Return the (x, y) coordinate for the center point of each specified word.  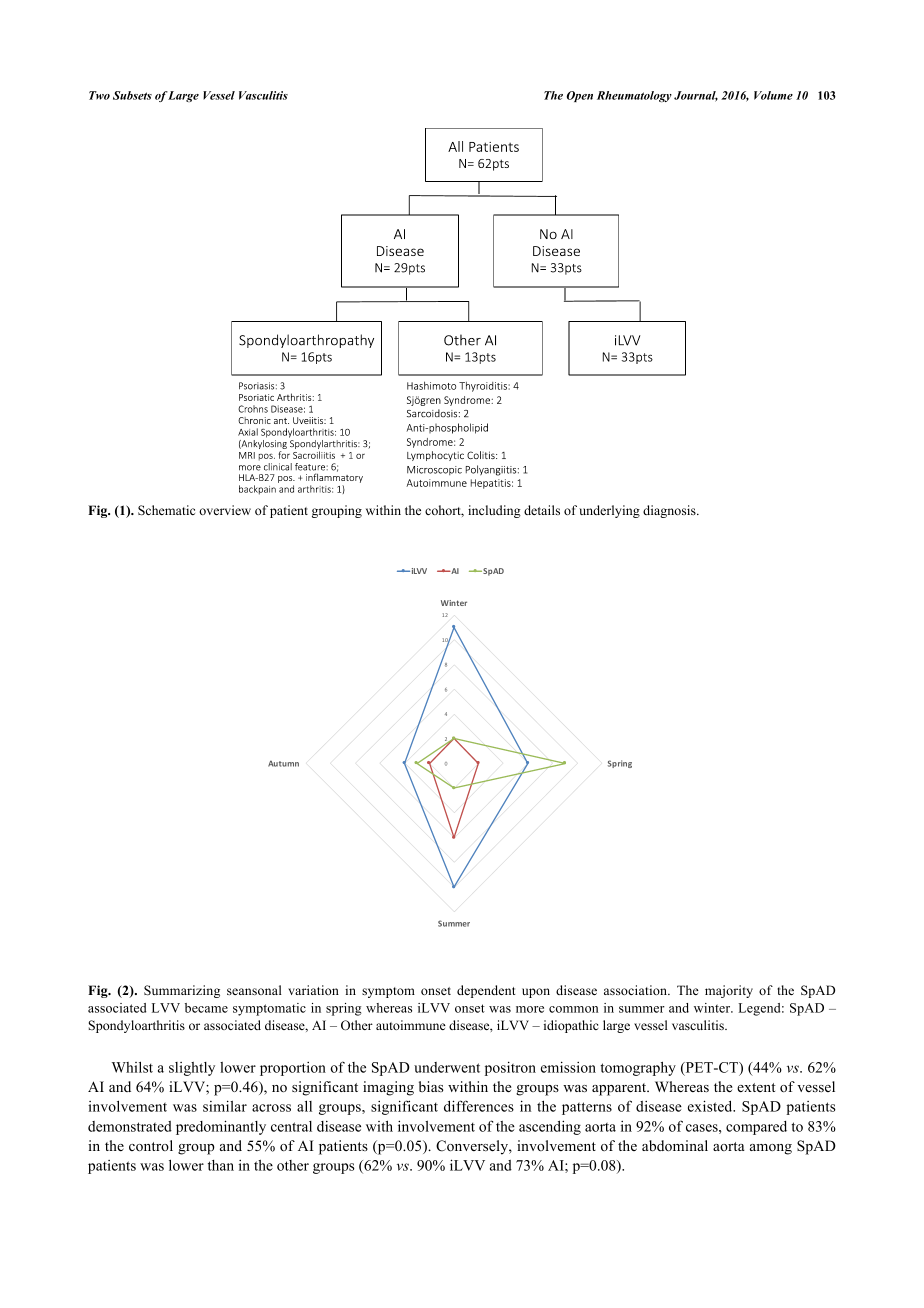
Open (579, 96)
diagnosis (670, 511)
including (494, 511)
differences (479, 1106)
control (151, 1145)
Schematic (166, 510)
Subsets (132, 95)
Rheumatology (634, 96)
